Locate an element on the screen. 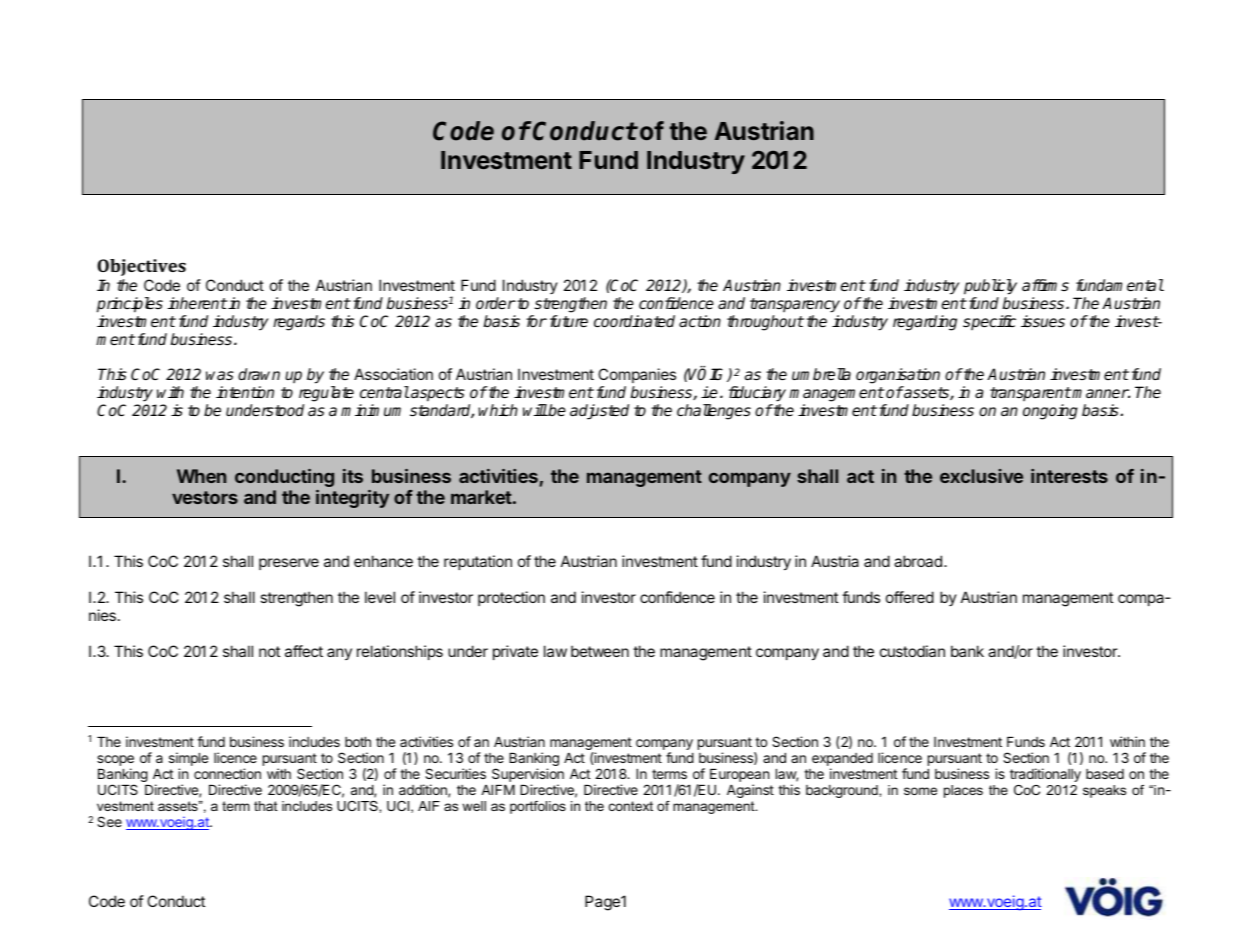  inherent is located at coordinates (197, 303).
